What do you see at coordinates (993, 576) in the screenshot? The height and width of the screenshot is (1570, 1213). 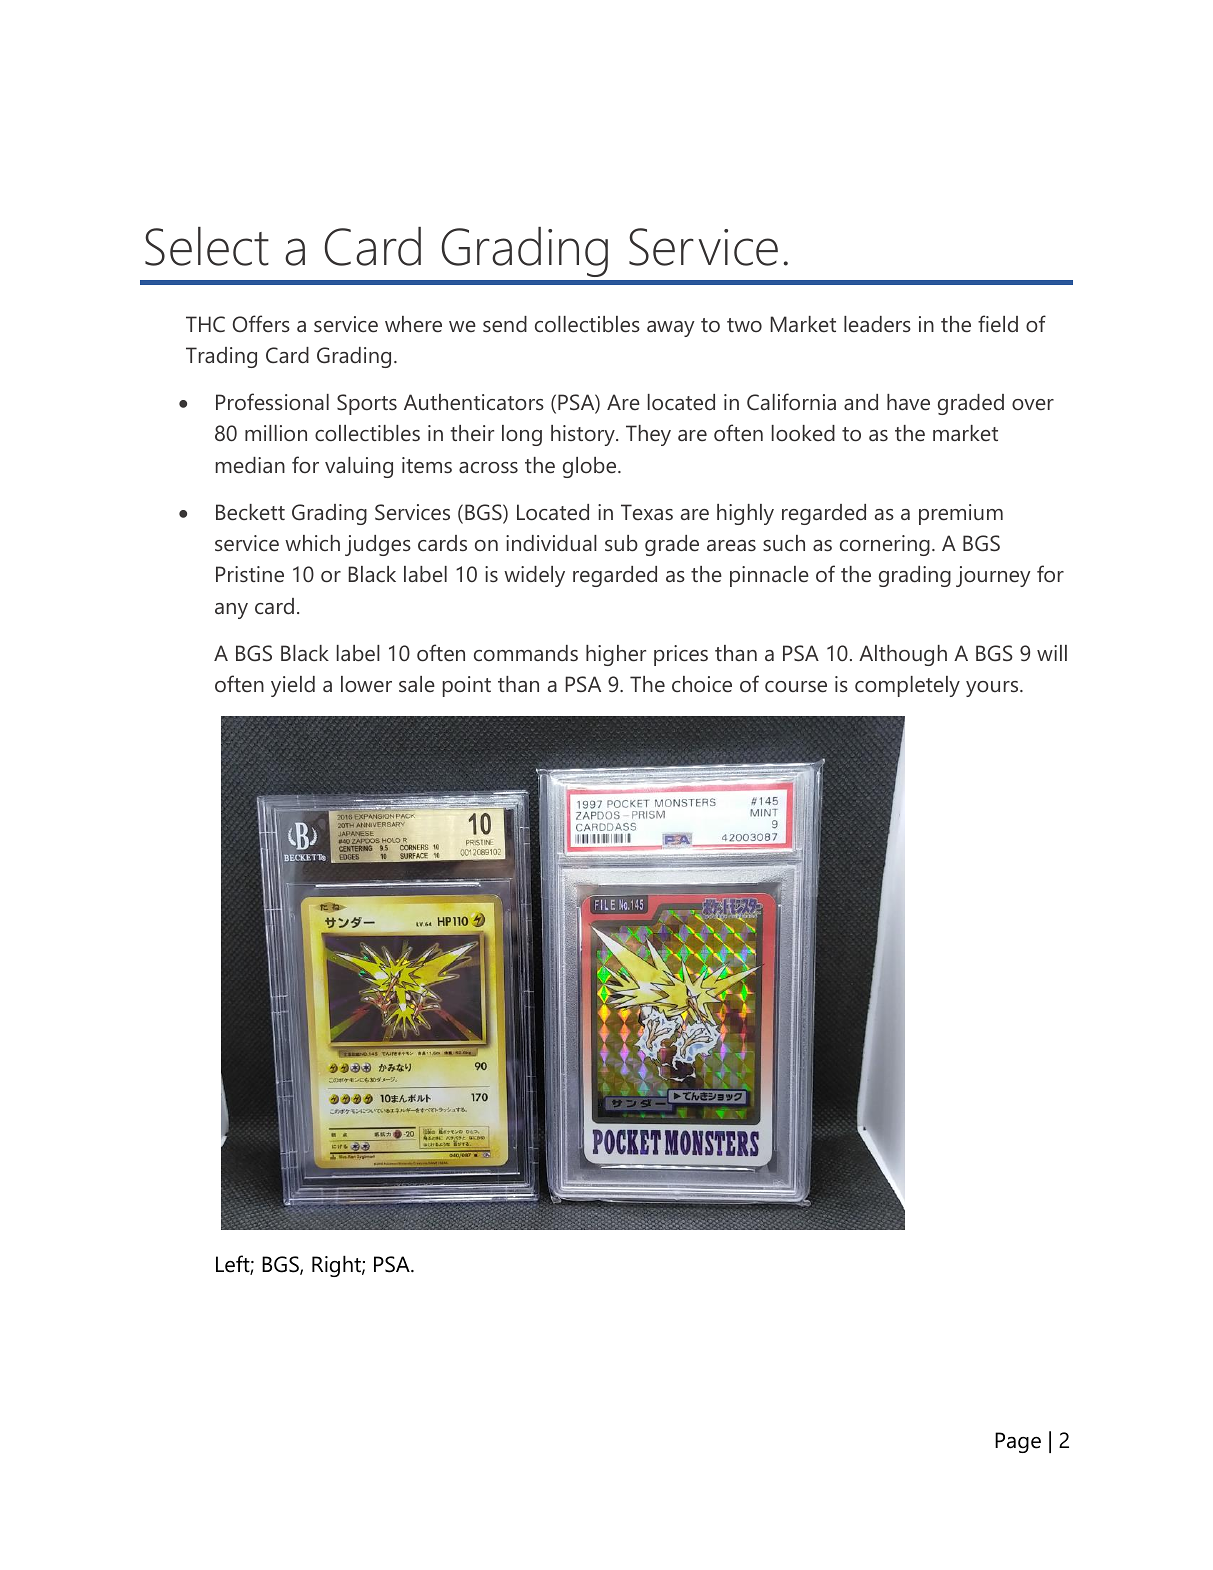 I see `journey` at bounding box center [993, 576].
